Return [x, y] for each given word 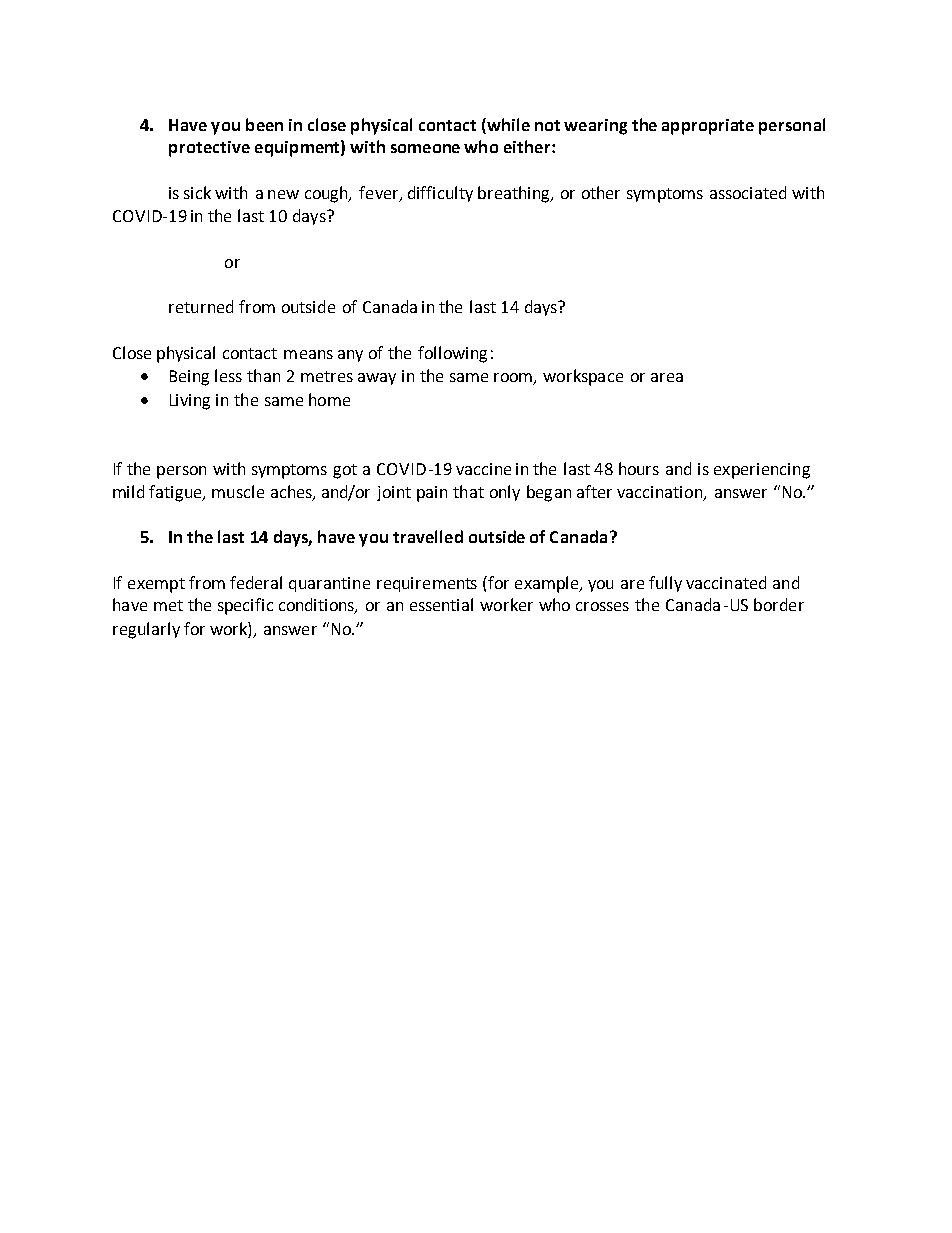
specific [245, 606]
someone [425, 148]
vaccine [483, 469]
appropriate [708, 127]
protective [209, 149]
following [452, 354]
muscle [238, 491]
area [667, 377]
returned [201, 306]
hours [639, 468]
